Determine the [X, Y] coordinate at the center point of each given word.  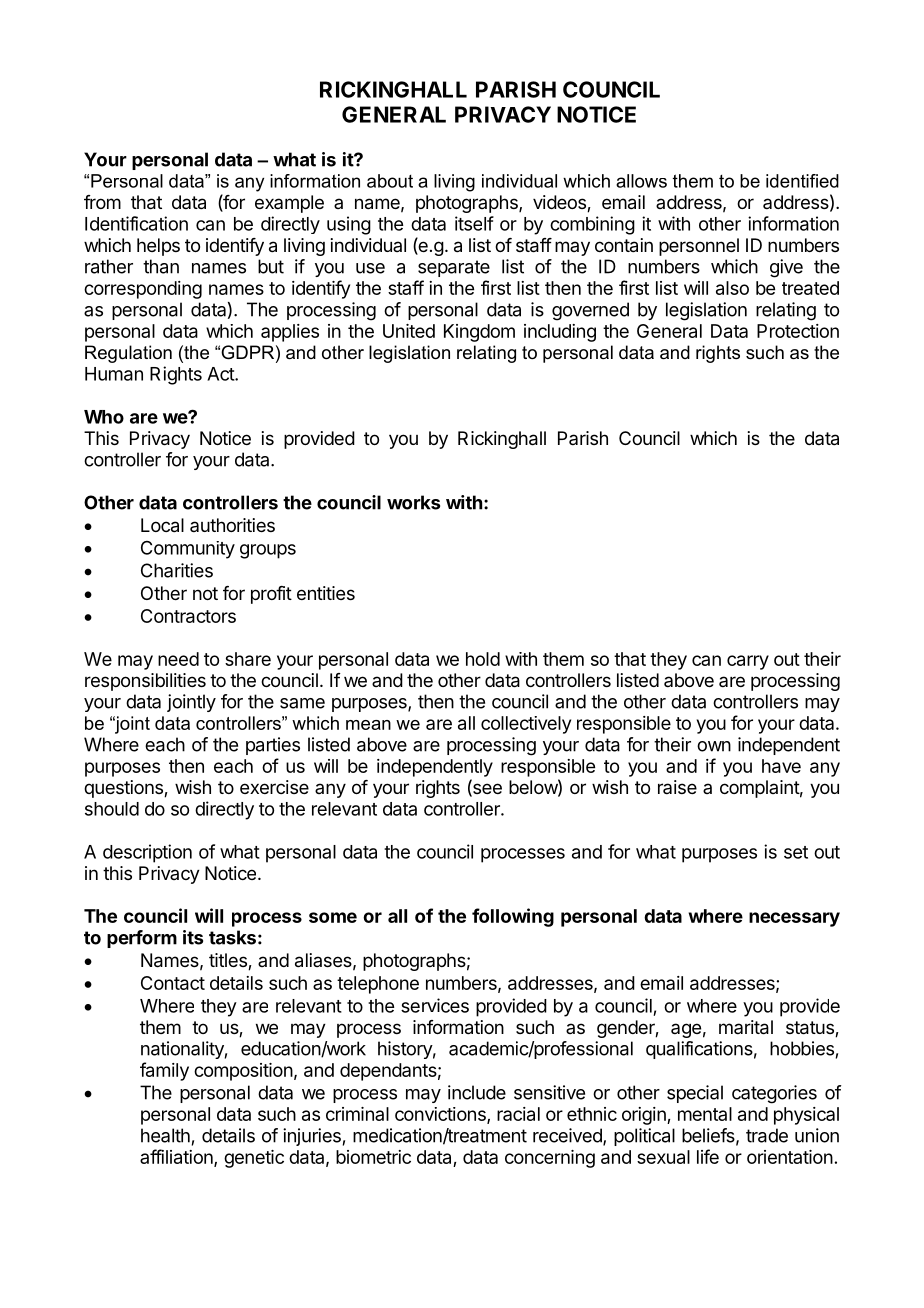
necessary [794, 919]
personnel [699, 247]
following [513, 917]
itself [474, 223]
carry [748, 662]
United [409, 331]
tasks [232, 937]
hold [483, 659]
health [165, 1135]
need [178, 659]
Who [104, 417]
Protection [798, 331]
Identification [136, 223]
